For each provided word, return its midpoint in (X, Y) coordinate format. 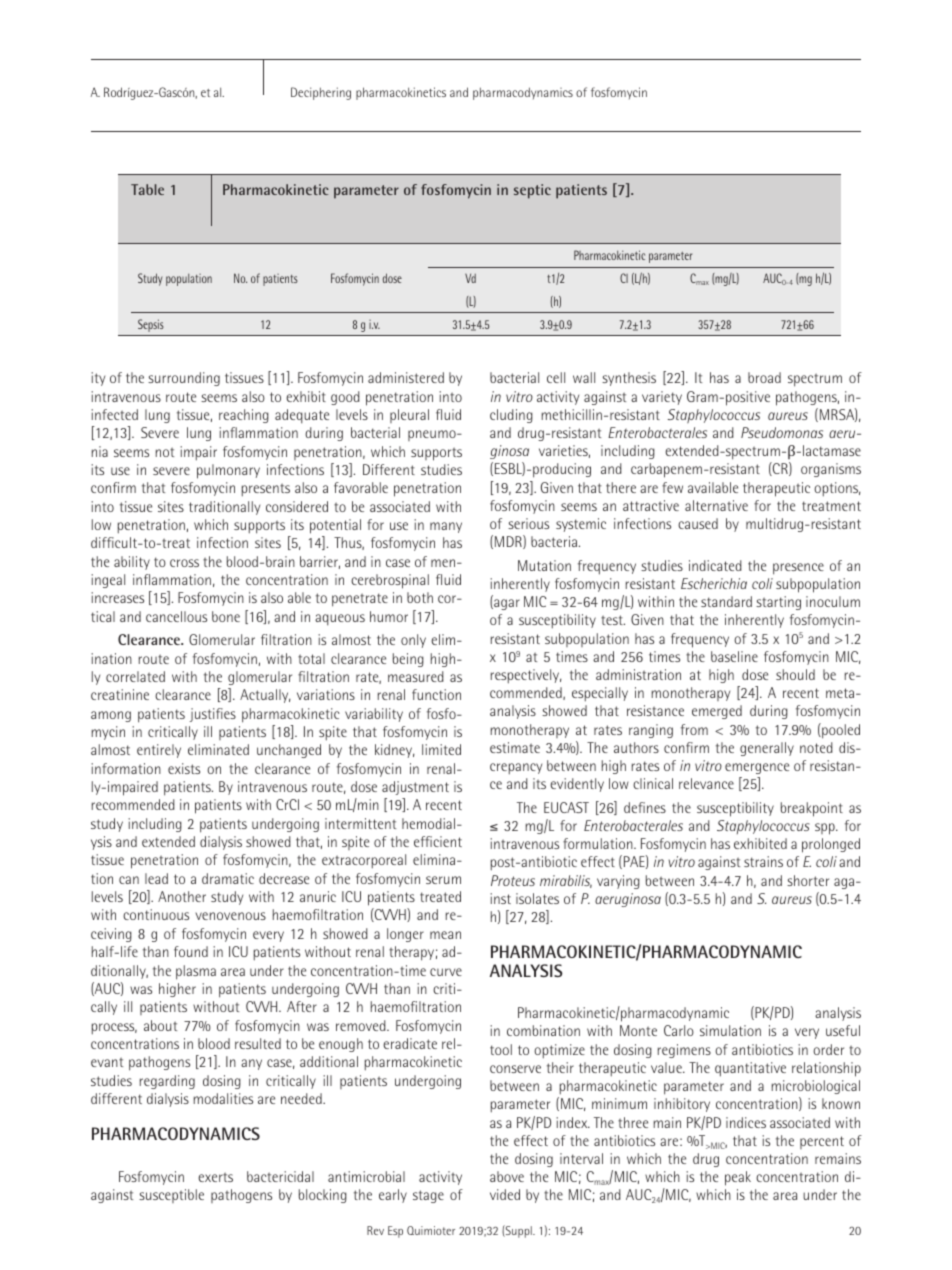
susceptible (171, 1196)
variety (662, 398)
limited (441, 749)
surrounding (184, 379)
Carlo (679, 1030)
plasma (196, 972)
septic (532, 191)
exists (184, 768)
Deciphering (321, 93)
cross (184, 563)
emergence (757, 768)
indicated (715, 565)
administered (406, 377)
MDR (509, 542)
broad (764, 377)
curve (446, 972)
